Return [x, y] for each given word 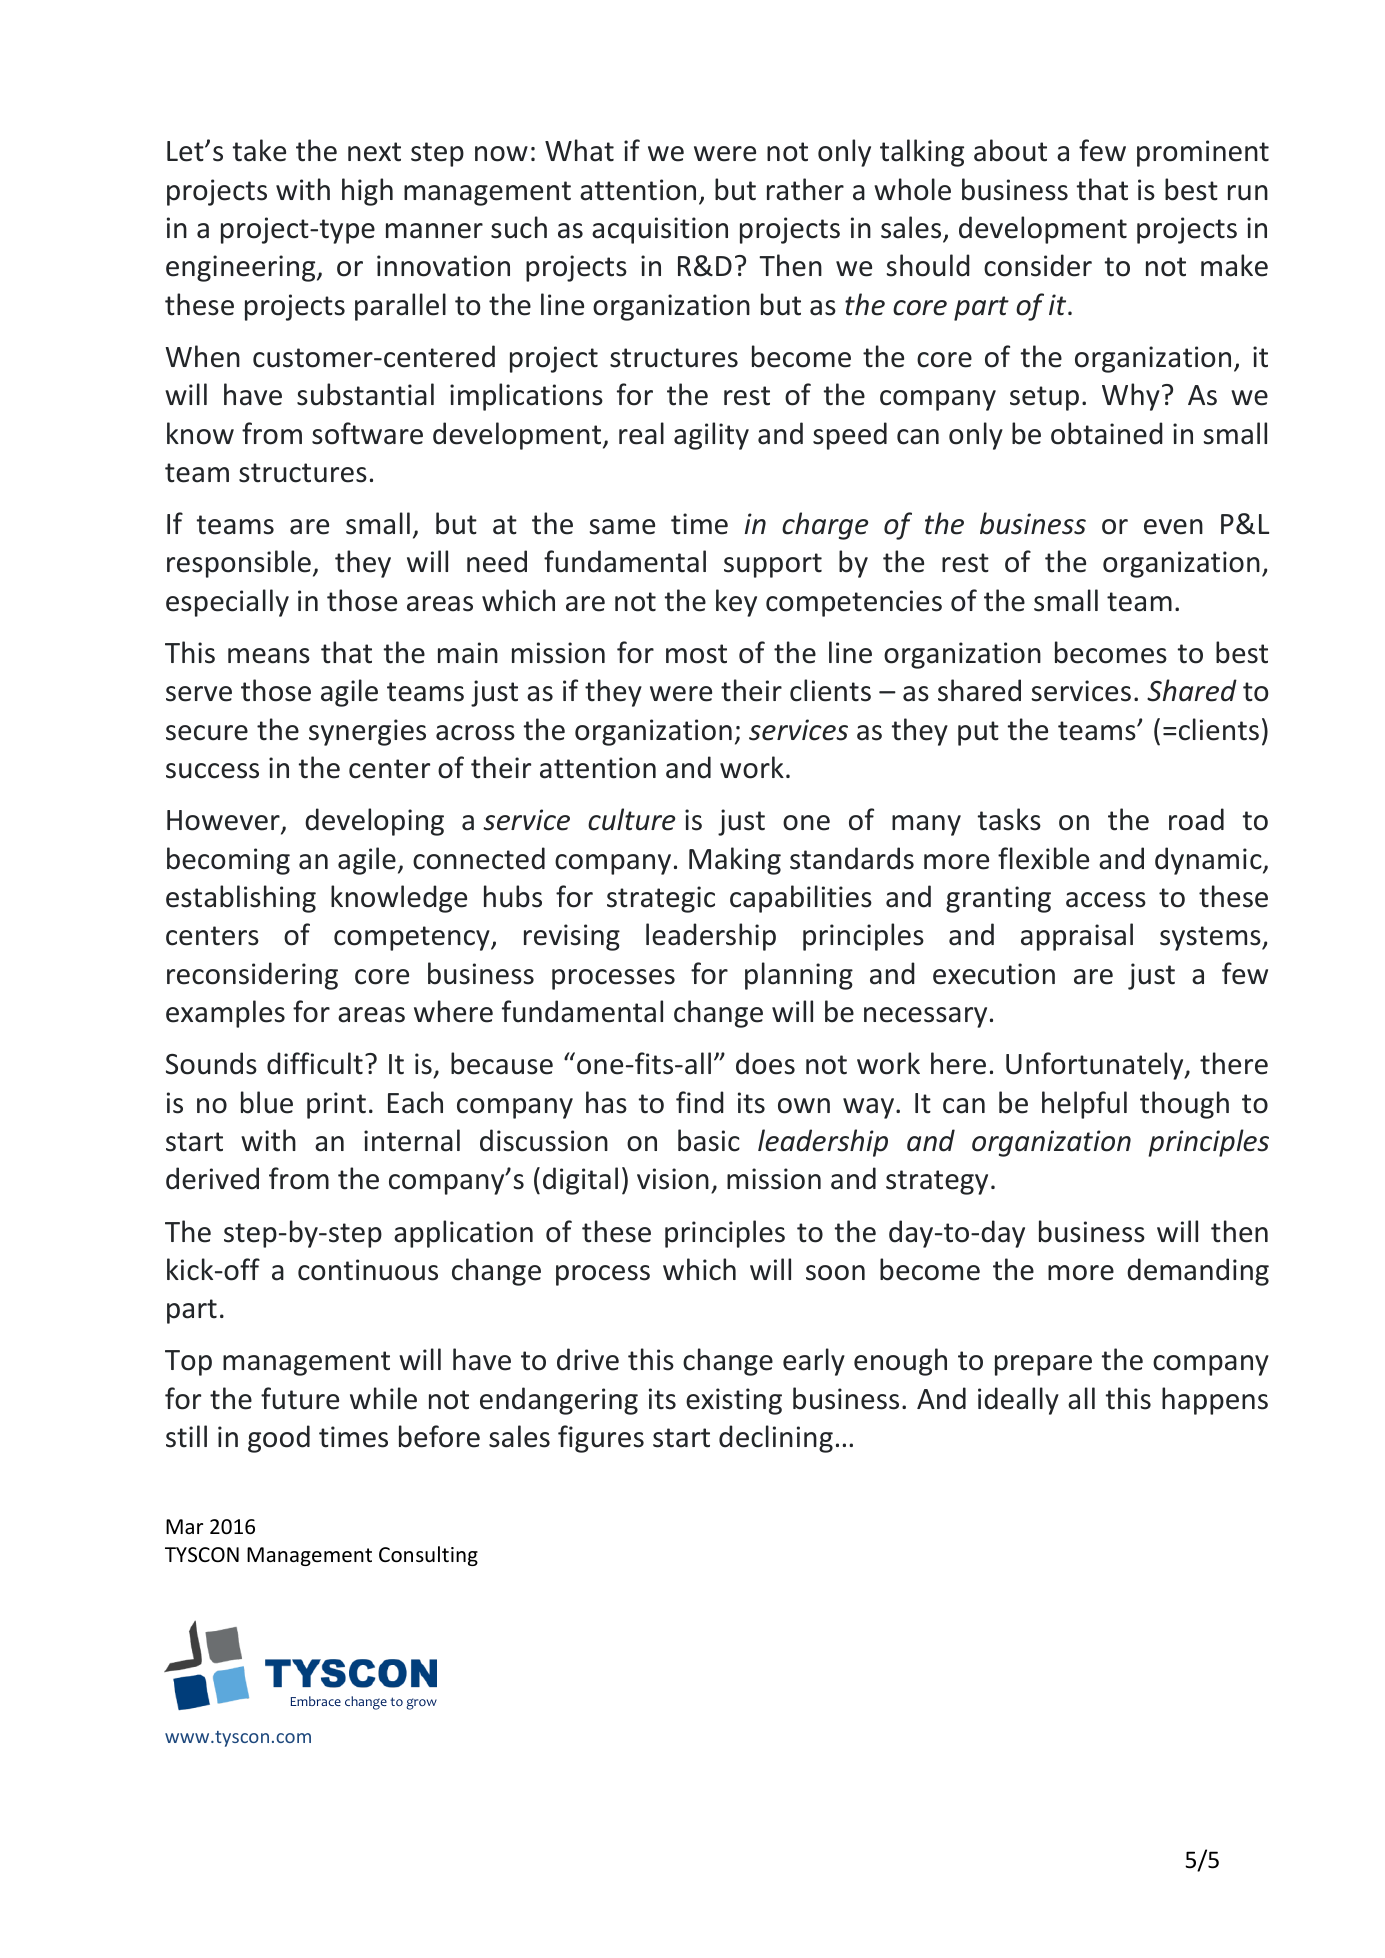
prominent [1203, 153]
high [367, 192]
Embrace [316, 1701]
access [1106, 900]
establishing [241, 899]
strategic [661, 899]
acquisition [660, 230]
